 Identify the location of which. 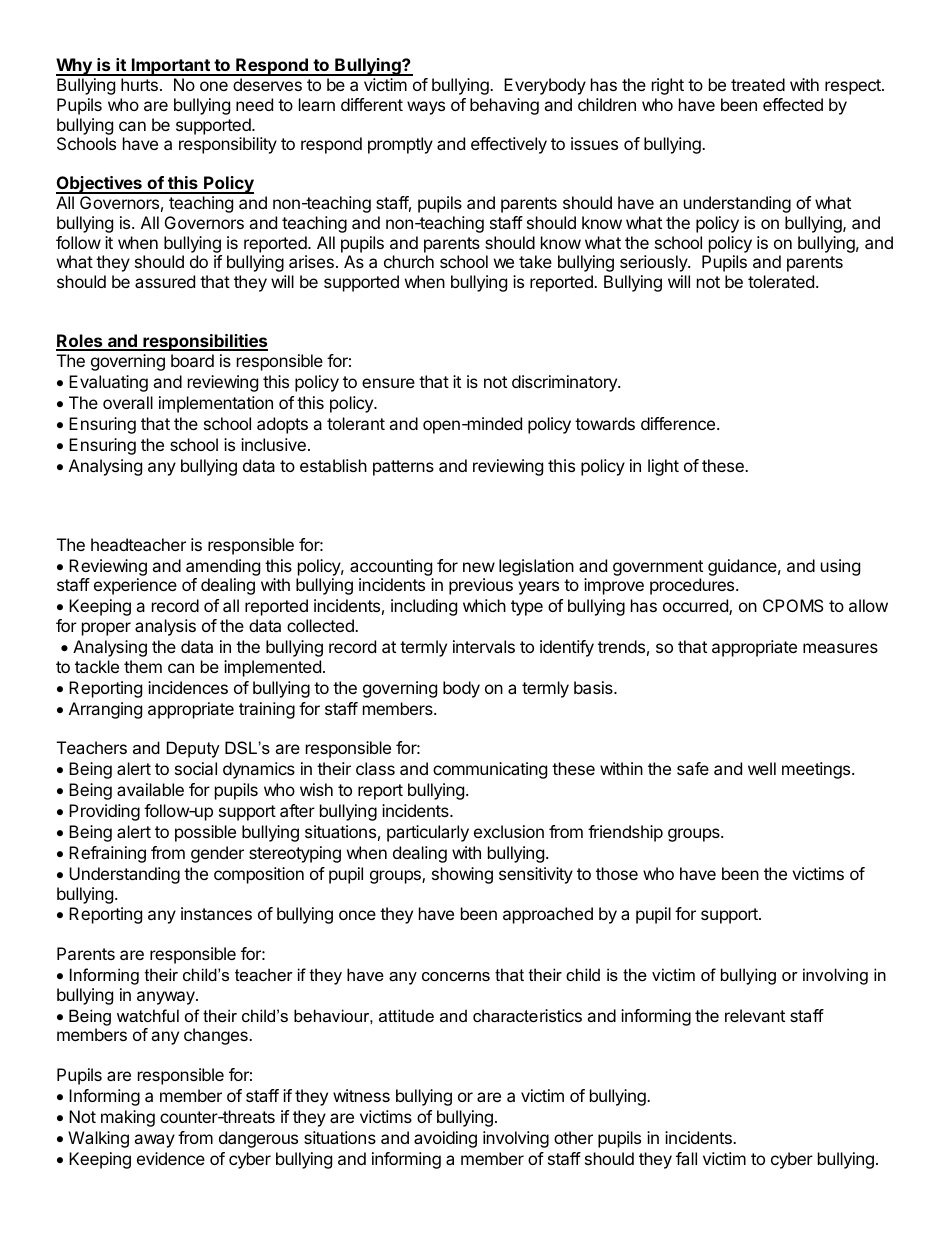
(484, 605).
